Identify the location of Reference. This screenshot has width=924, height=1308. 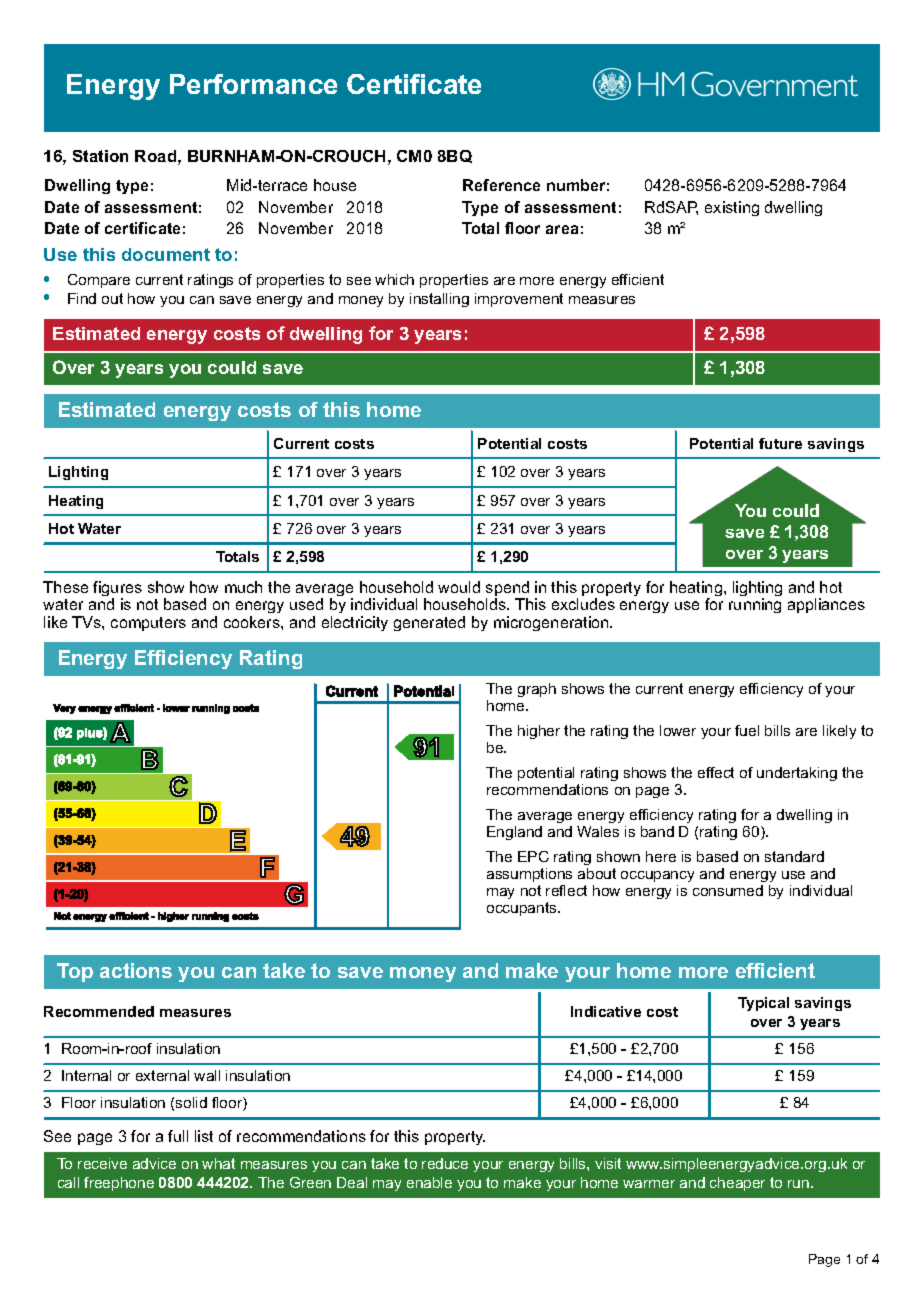
(501, 185).
